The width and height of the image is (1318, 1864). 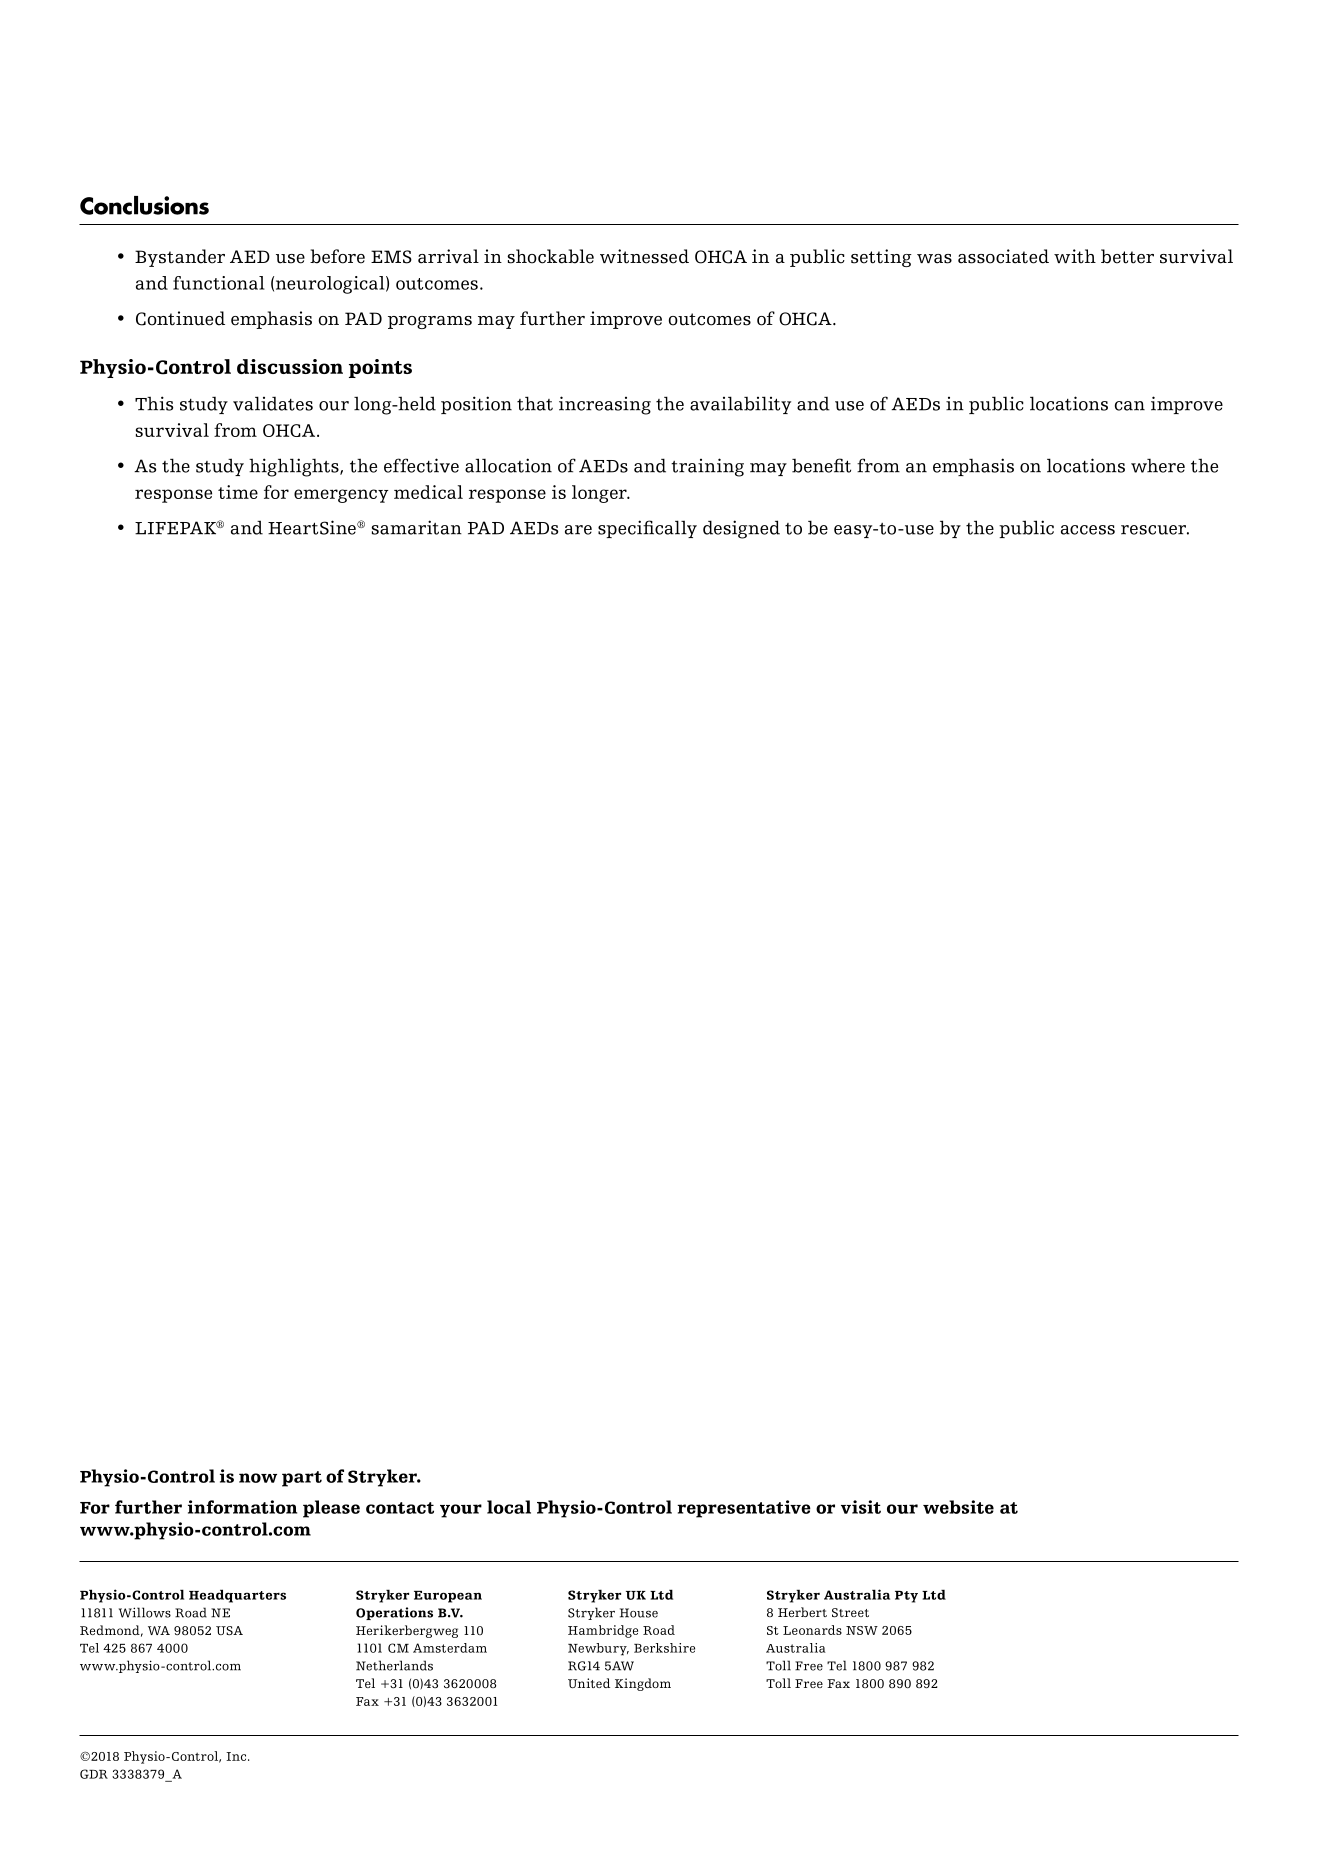 What do you see at coordinates (219, 283) in the image?
I see `functional` at bounding box center [219, 283].
